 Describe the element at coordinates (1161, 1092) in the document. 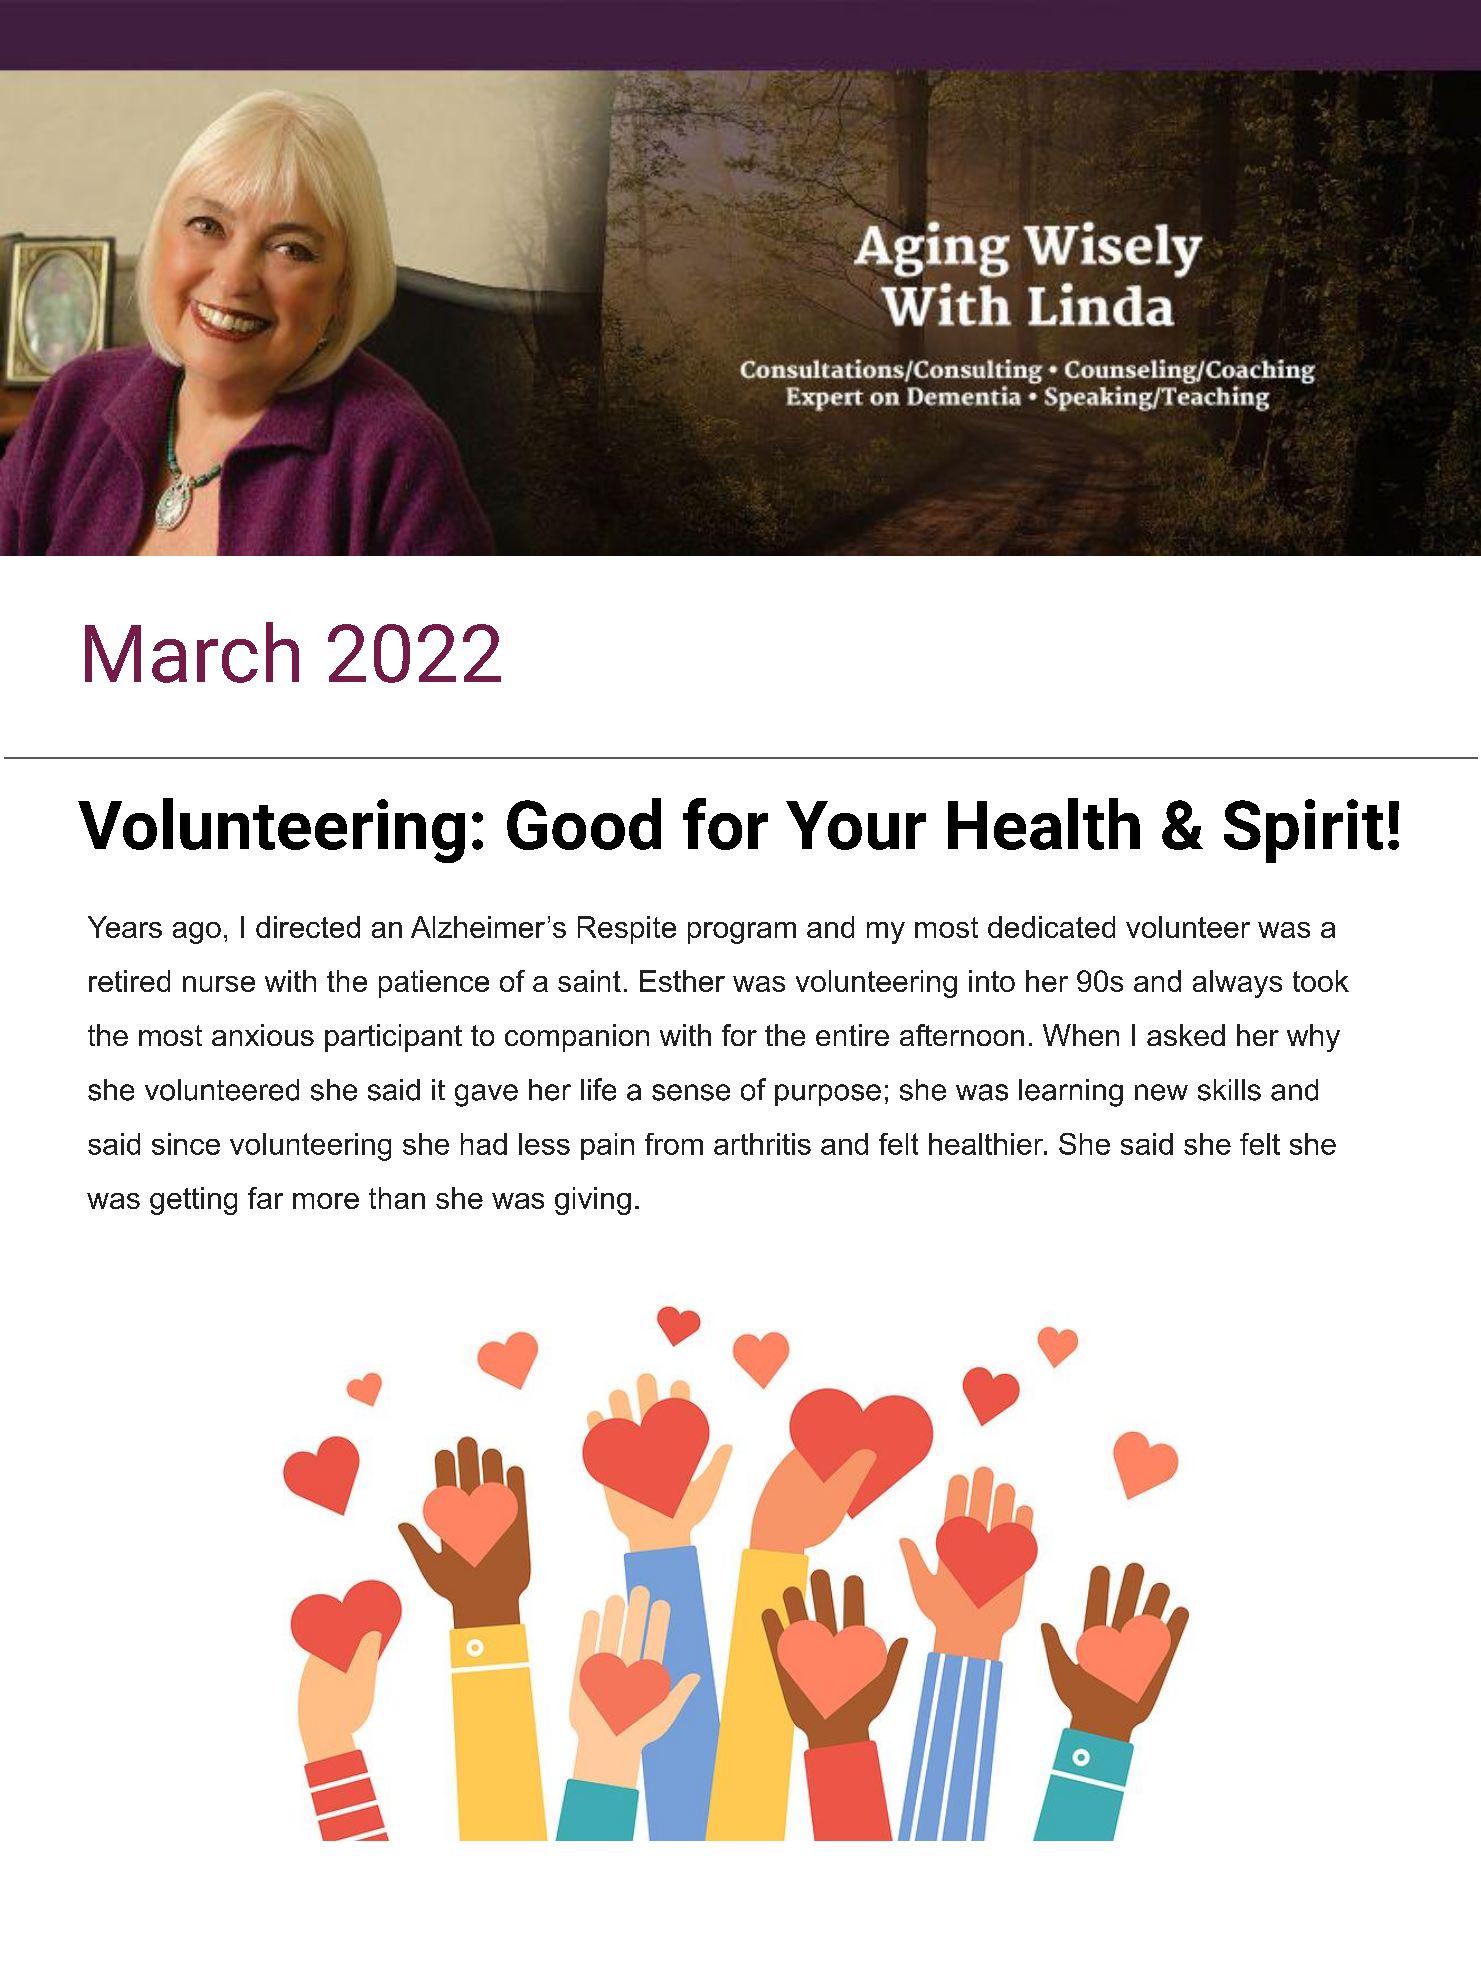

I see `new` at that location.
